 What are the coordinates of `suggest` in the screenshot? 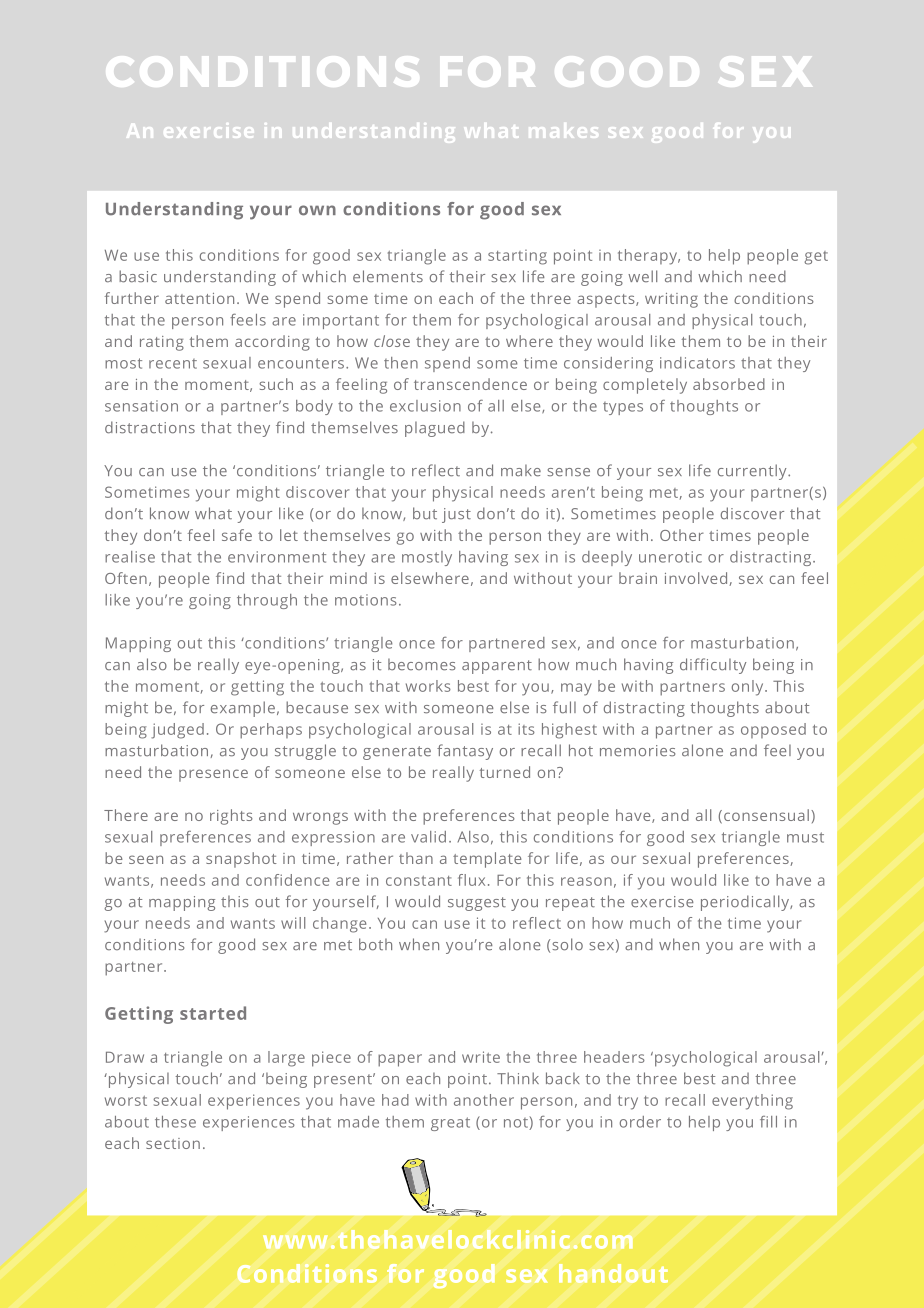 It's located at (477, 904).
